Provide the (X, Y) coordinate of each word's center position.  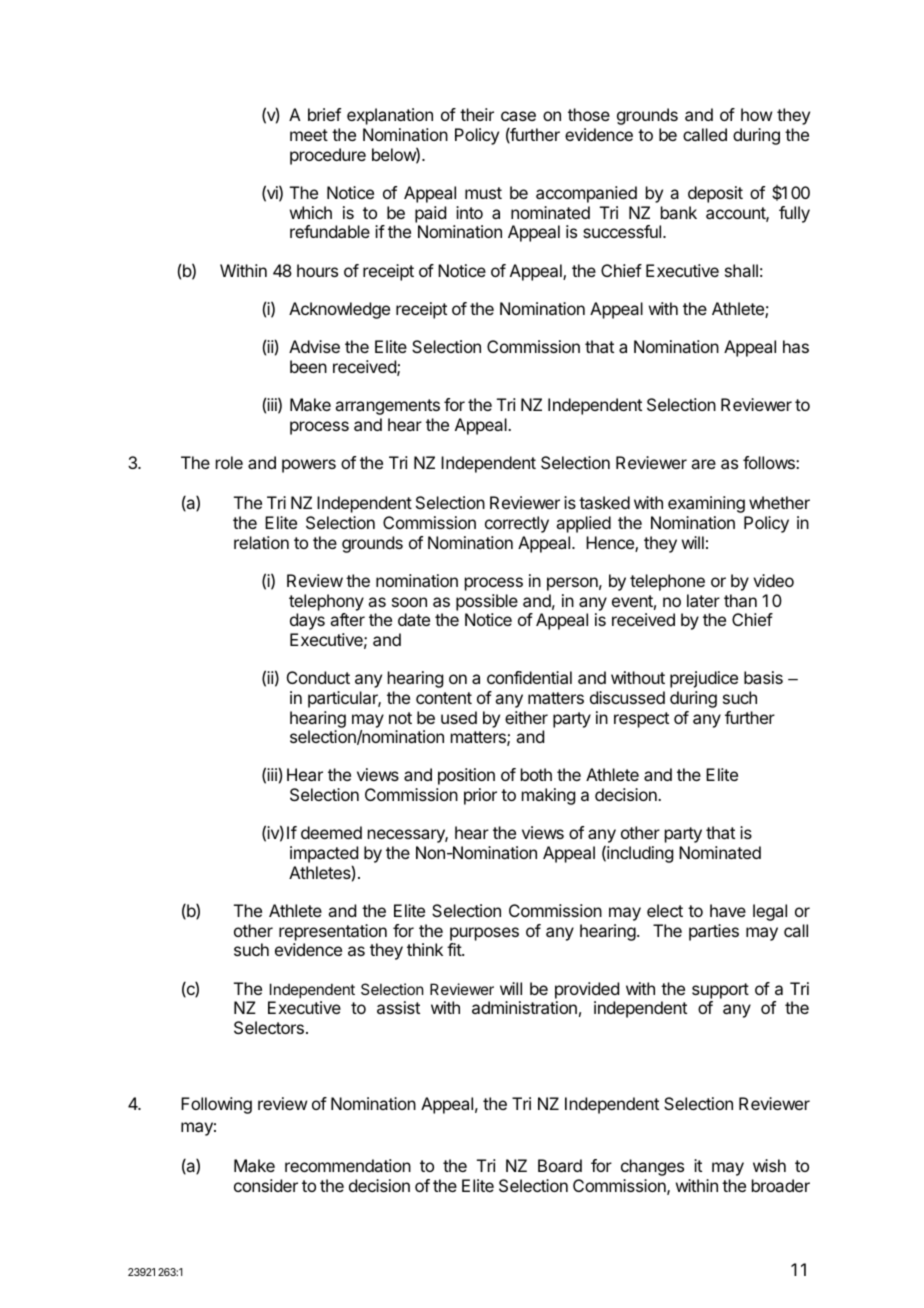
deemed (331, 832)
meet (309, 135)
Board (560, 1165)
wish (769, 1165)
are (703, 464)
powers (309, 466)
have (728, 910)
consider (266, 1185)
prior (480, 796)
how (756, 114)
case (518, 116)
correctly (517, 524)
